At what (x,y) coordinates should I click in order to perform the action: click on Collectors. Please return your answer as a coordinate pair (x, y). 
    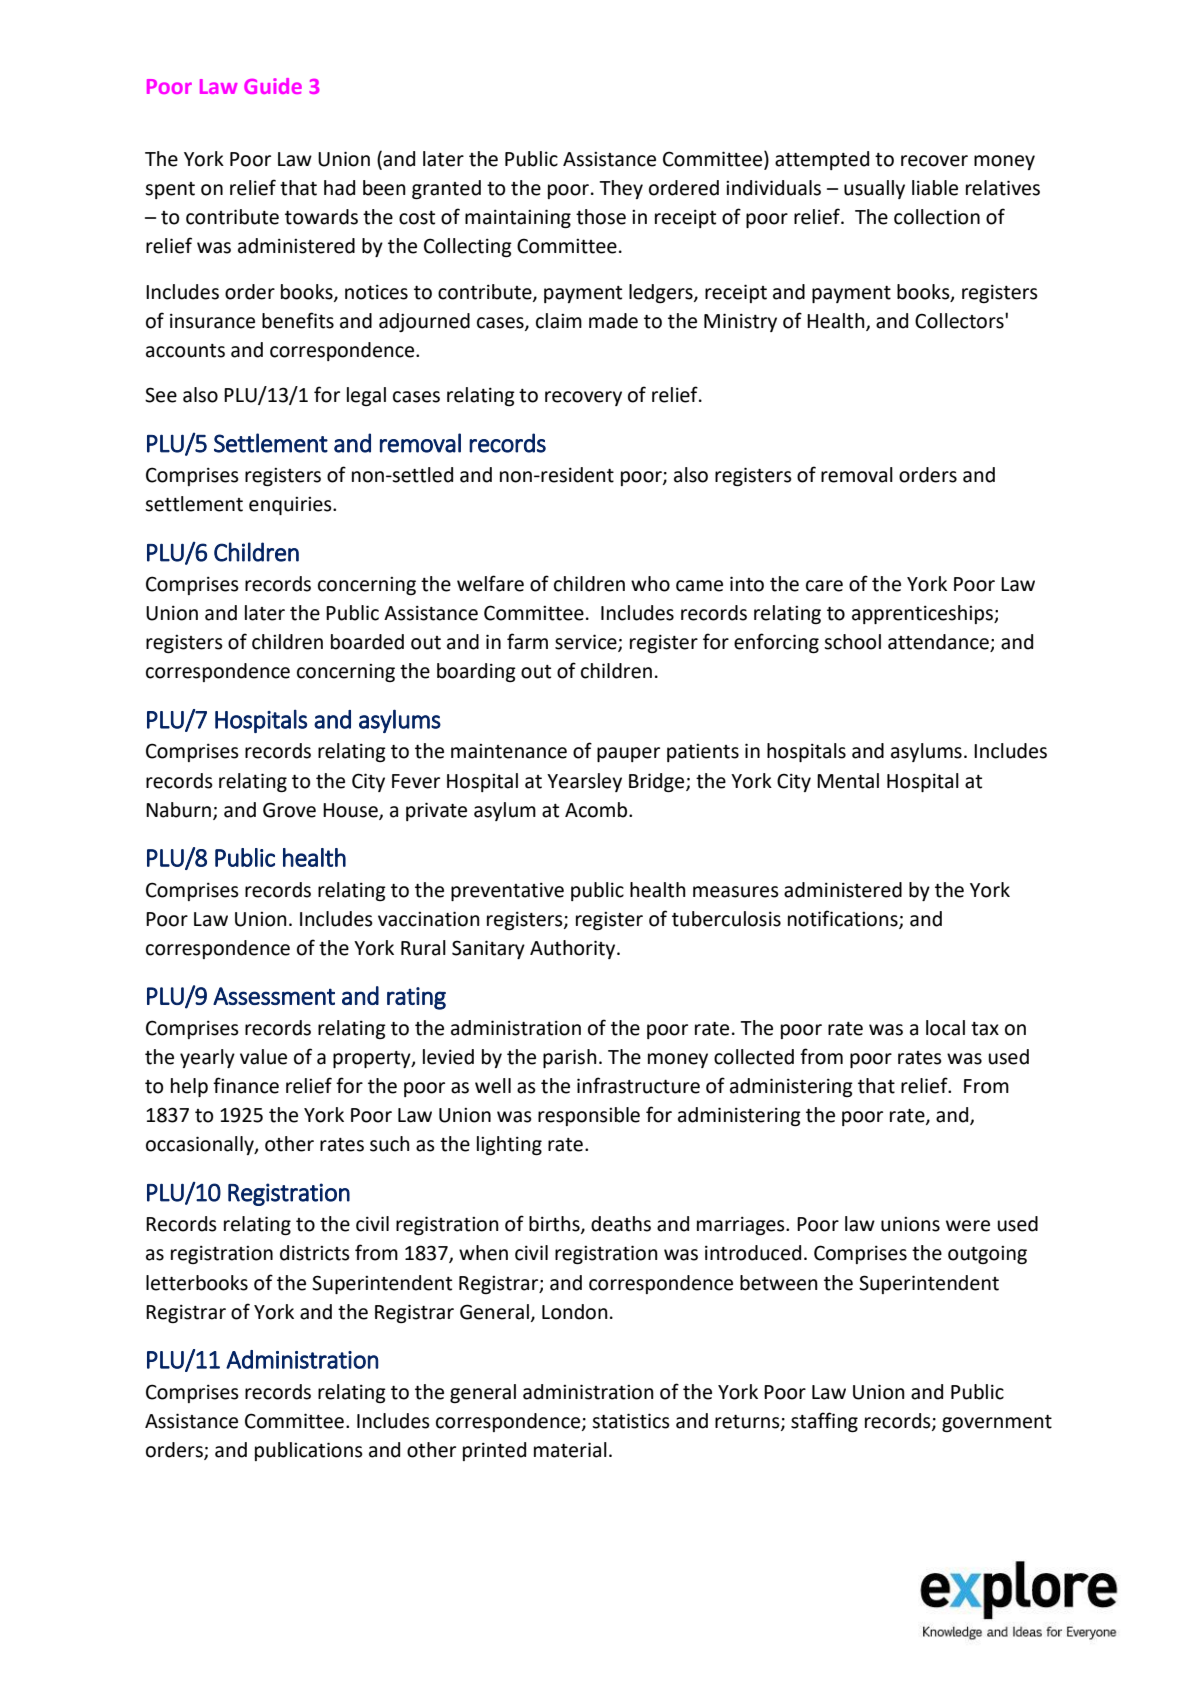
    Looking at the image, I should click on (960, 321).
